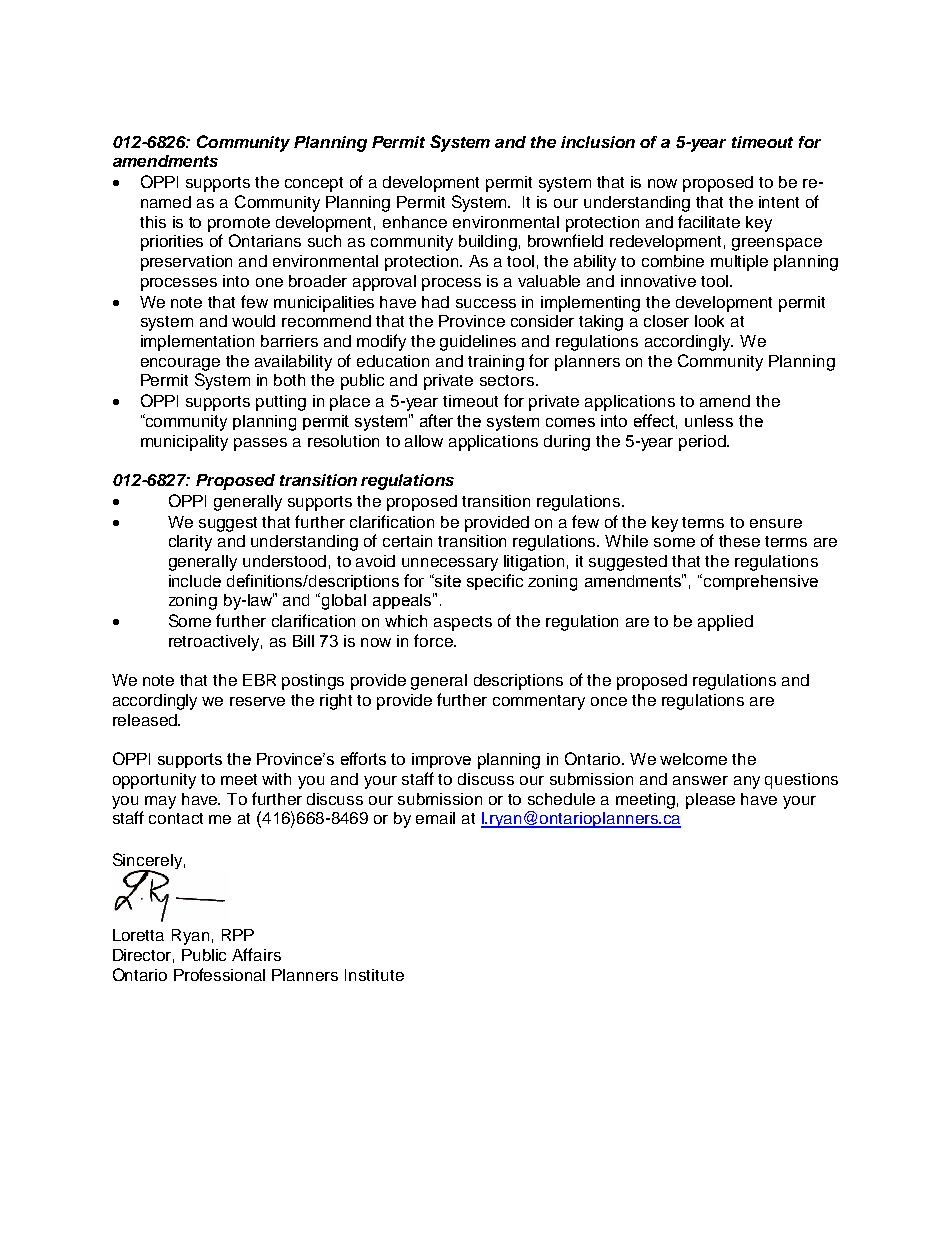 The height and width of the document is (1233, 952). What do you see at coordinates (436, 420) in the document?
I see `after` at bounding box center [436, 420].
